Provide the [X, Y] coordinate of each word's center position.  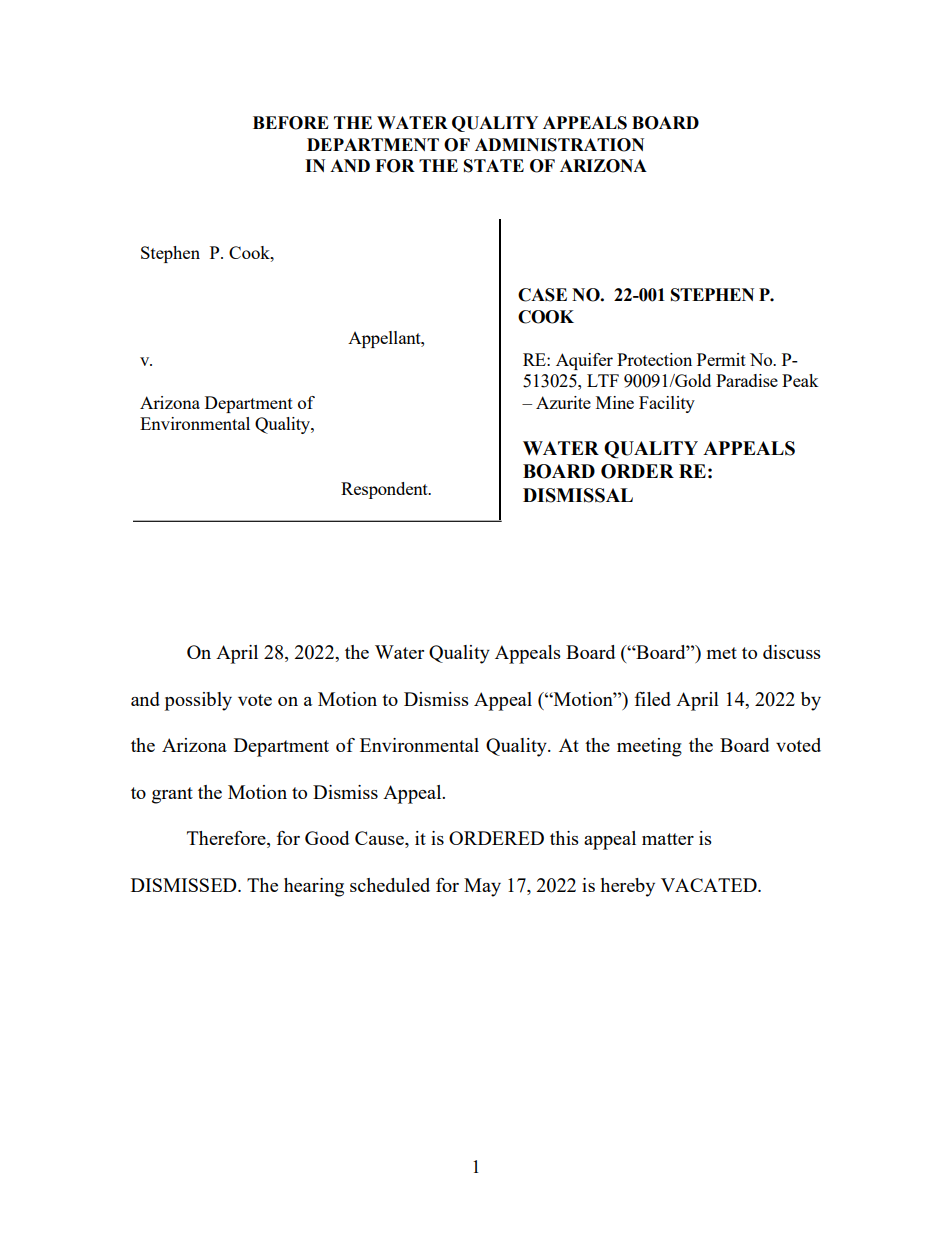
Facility [667, 404]
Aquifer [584, 361]
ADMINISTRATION [559, 145]
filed [653, 699]
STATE [494, 166]
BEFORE [291, 123]
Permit [721, 359]
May [482, 887]
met [722, 653]
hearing [314, 887]
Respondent [385, 490]
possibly [198, 701]
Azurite [563, 402]
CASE [542, 295]
